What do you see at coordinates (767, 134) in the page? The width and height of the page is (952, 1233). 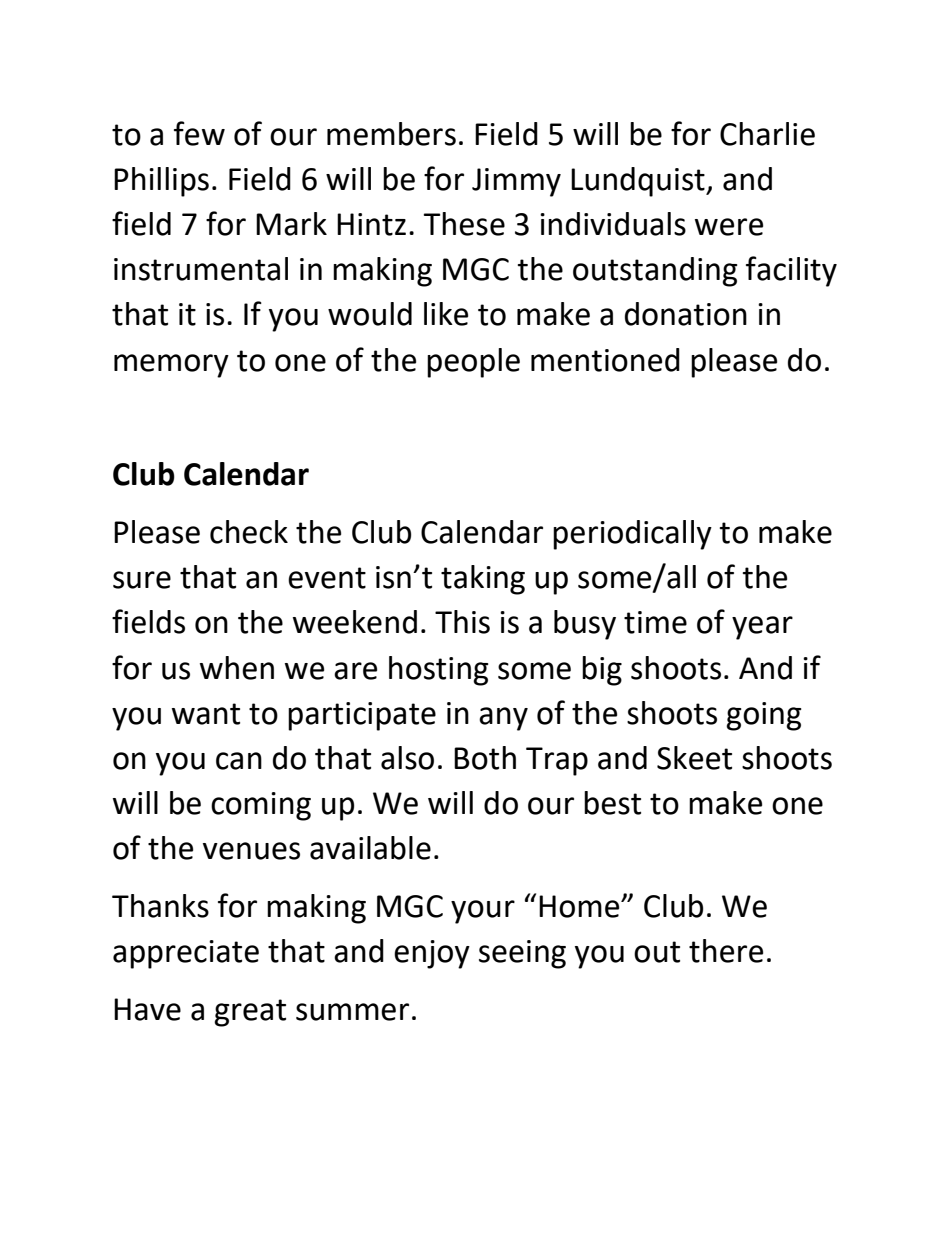 I see `Charlie` at bounding box center [767, 134].
